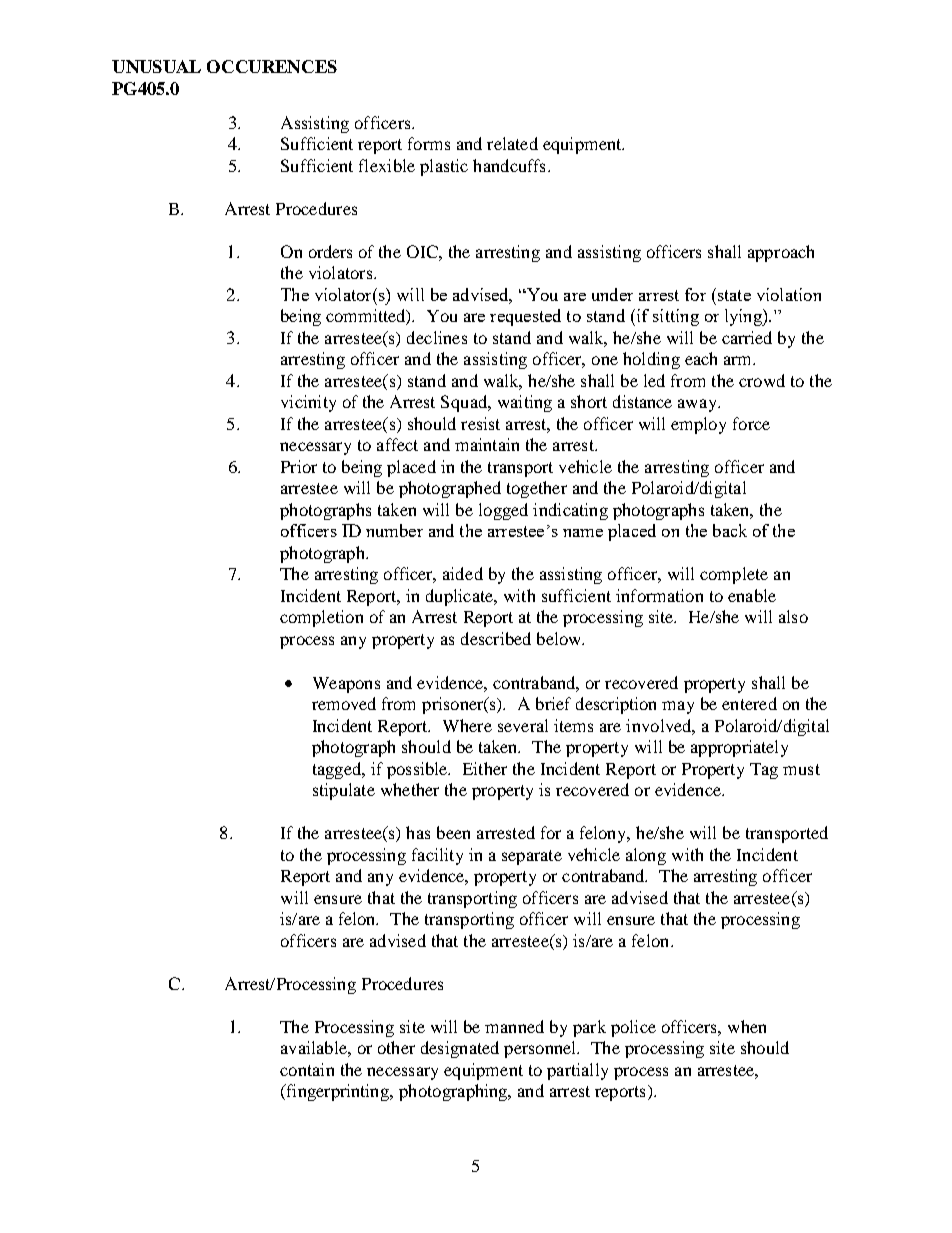  I want to click on facility, so click(437, 856).
